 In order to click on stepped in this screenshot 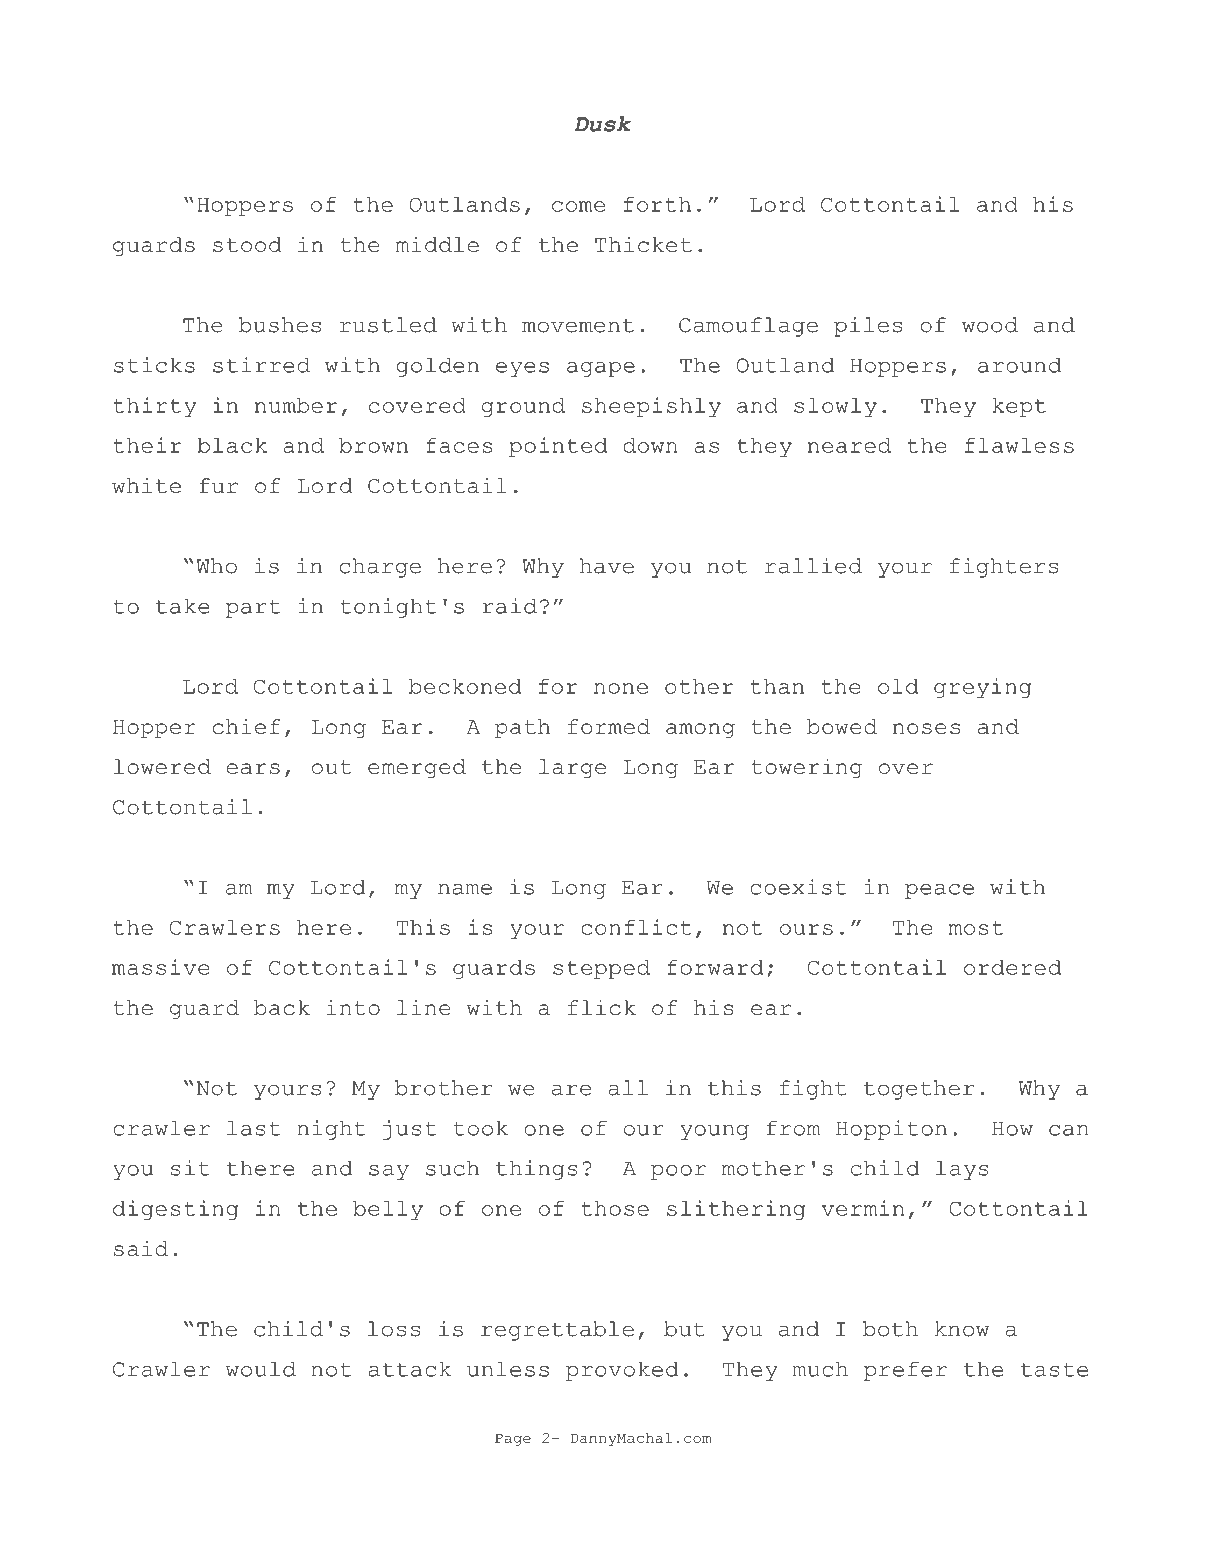, I will do `click(601, 969)`.
